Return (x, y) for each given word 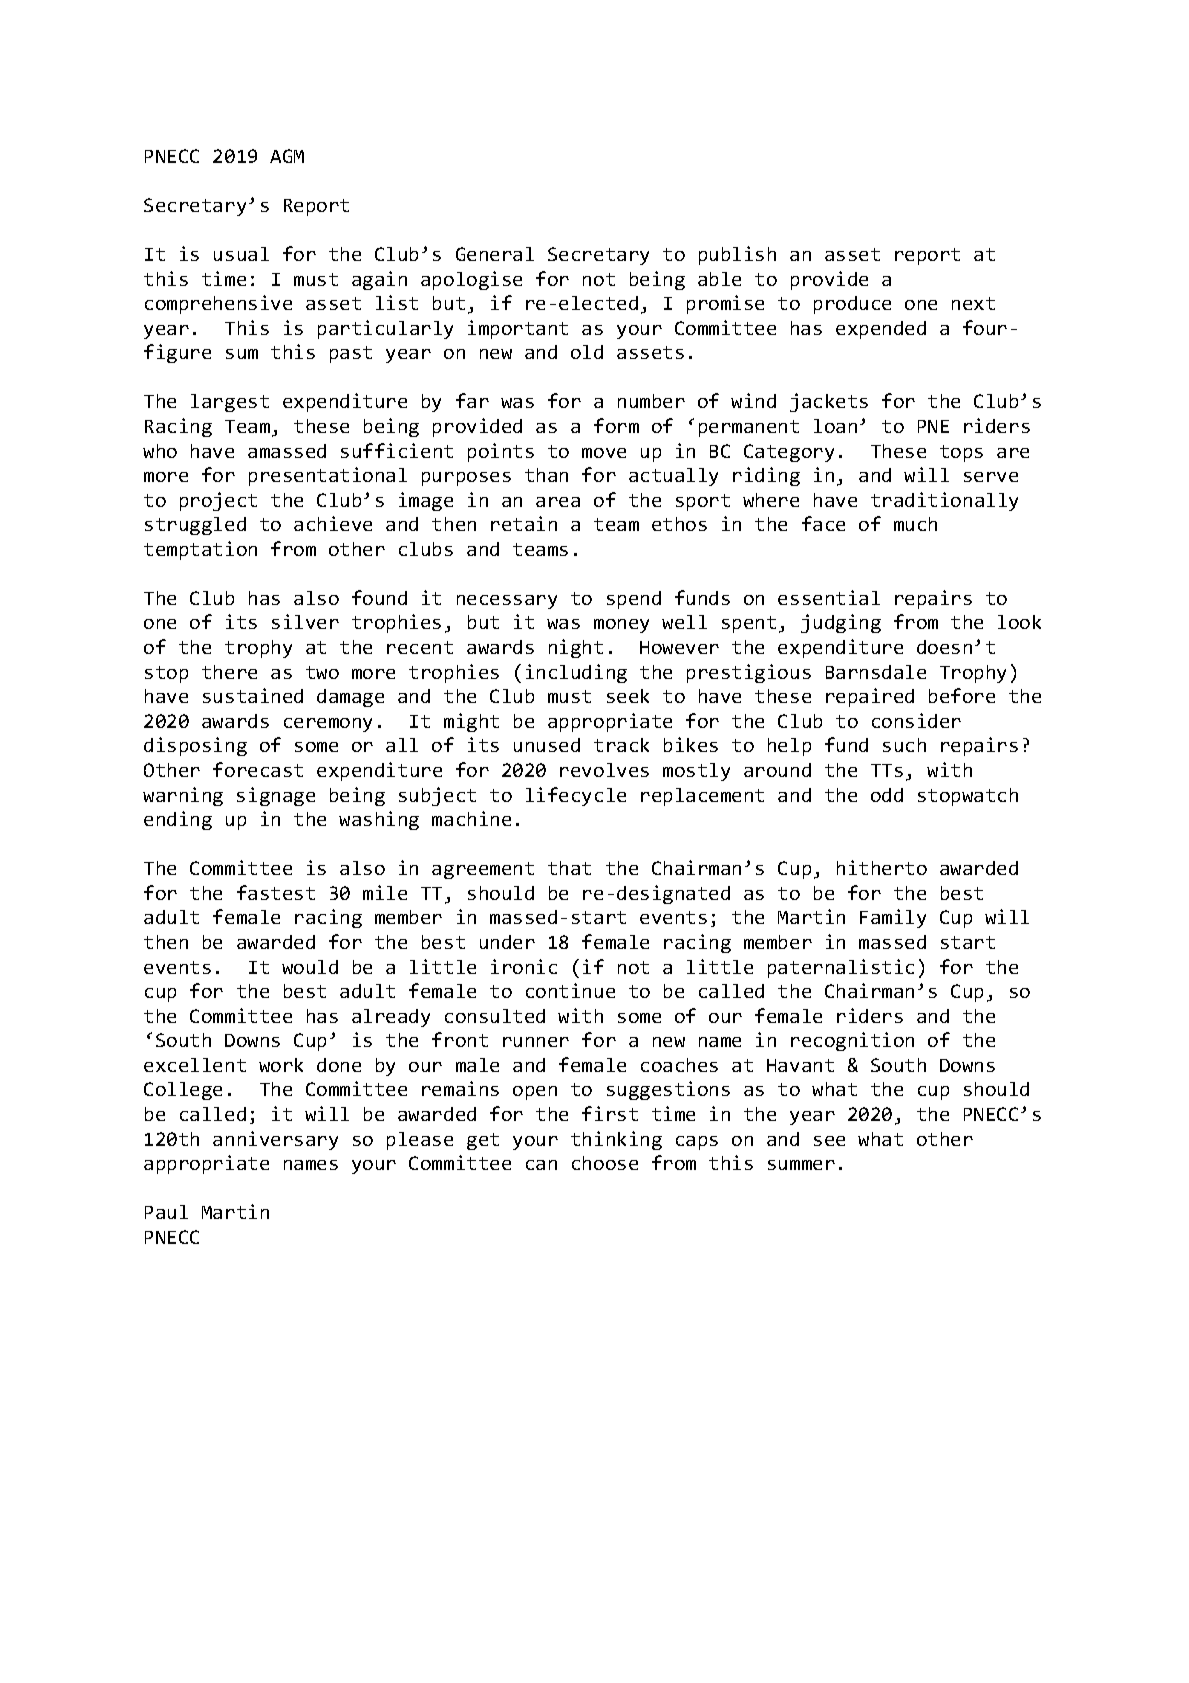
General (495, 254)
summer (801, 1165)
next (973, 303)
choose (605, 1163)
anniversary (275, 1140)
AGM (287, 156)
